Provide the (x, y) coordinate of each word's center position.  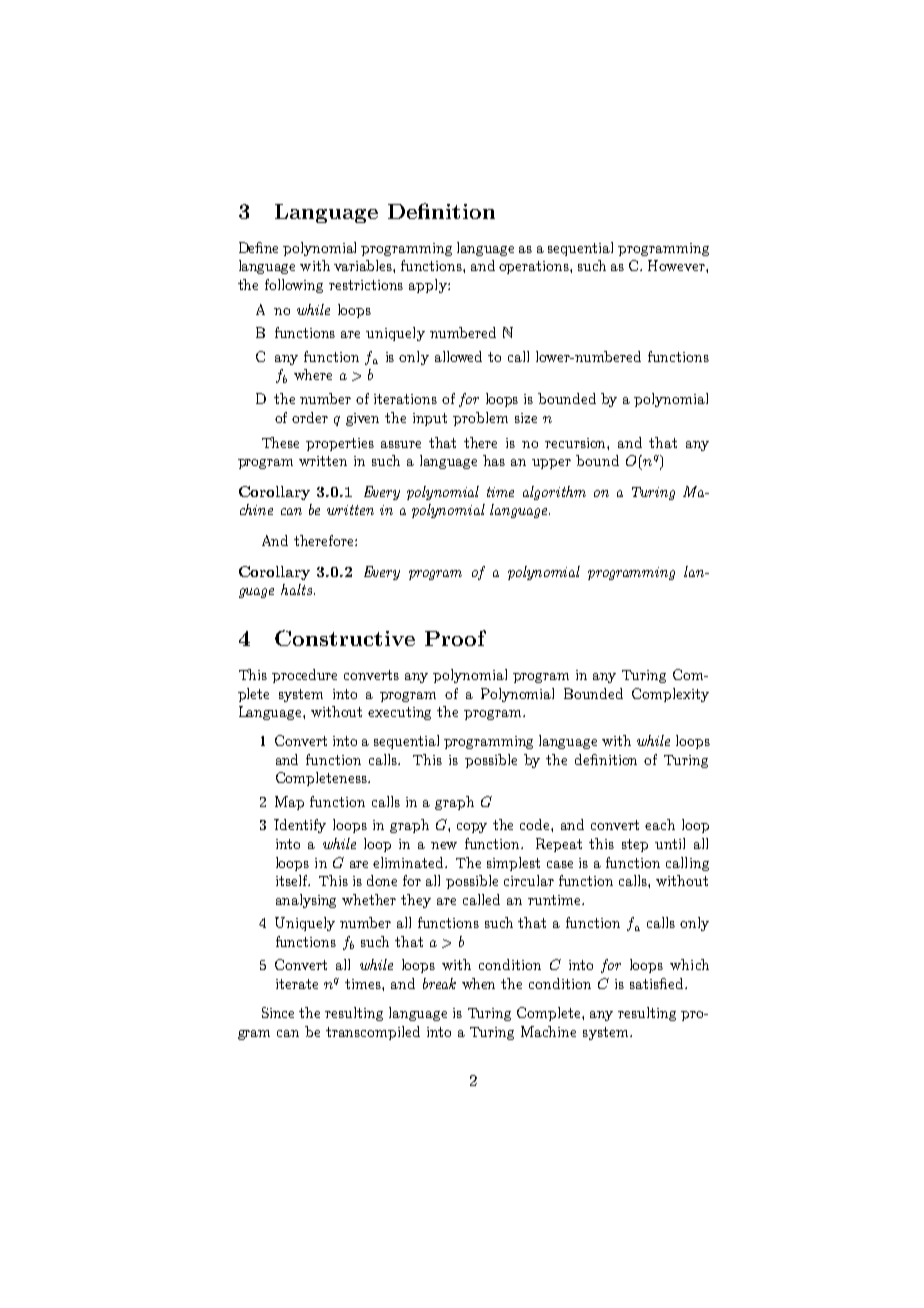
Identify (300, 826)
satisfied (658, 983)
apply (429, 286)
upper (551, 464)
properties (340, 444)
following (294, 286)
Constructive (345, 638)
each (660, 824)
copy (472, 828)
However (677, 265)
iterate (297, 984)
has (494, 460)
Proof (455, 638)
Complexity (670, 695)
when (478, 983)
